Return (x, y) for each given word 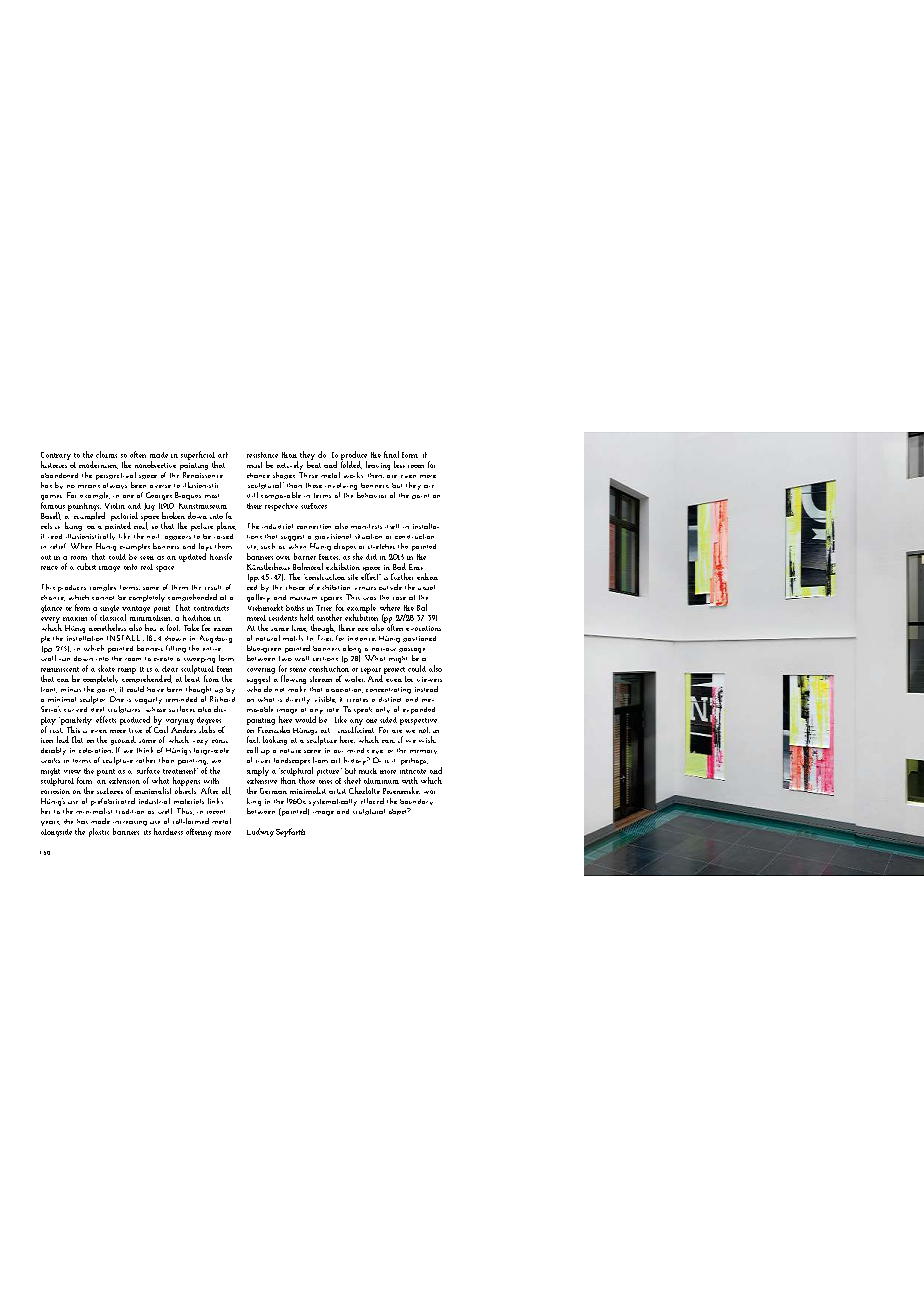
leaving (378, 465)
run (64, 659)
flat (77, 739)
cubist (86, 566)
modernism (98, 465)
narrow (384, 649)
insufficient (356, 728)
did (371, 557)
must (254, 465)
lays (205, 548)
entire (212, 649)
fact (253, 739)
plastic (99, 832)
